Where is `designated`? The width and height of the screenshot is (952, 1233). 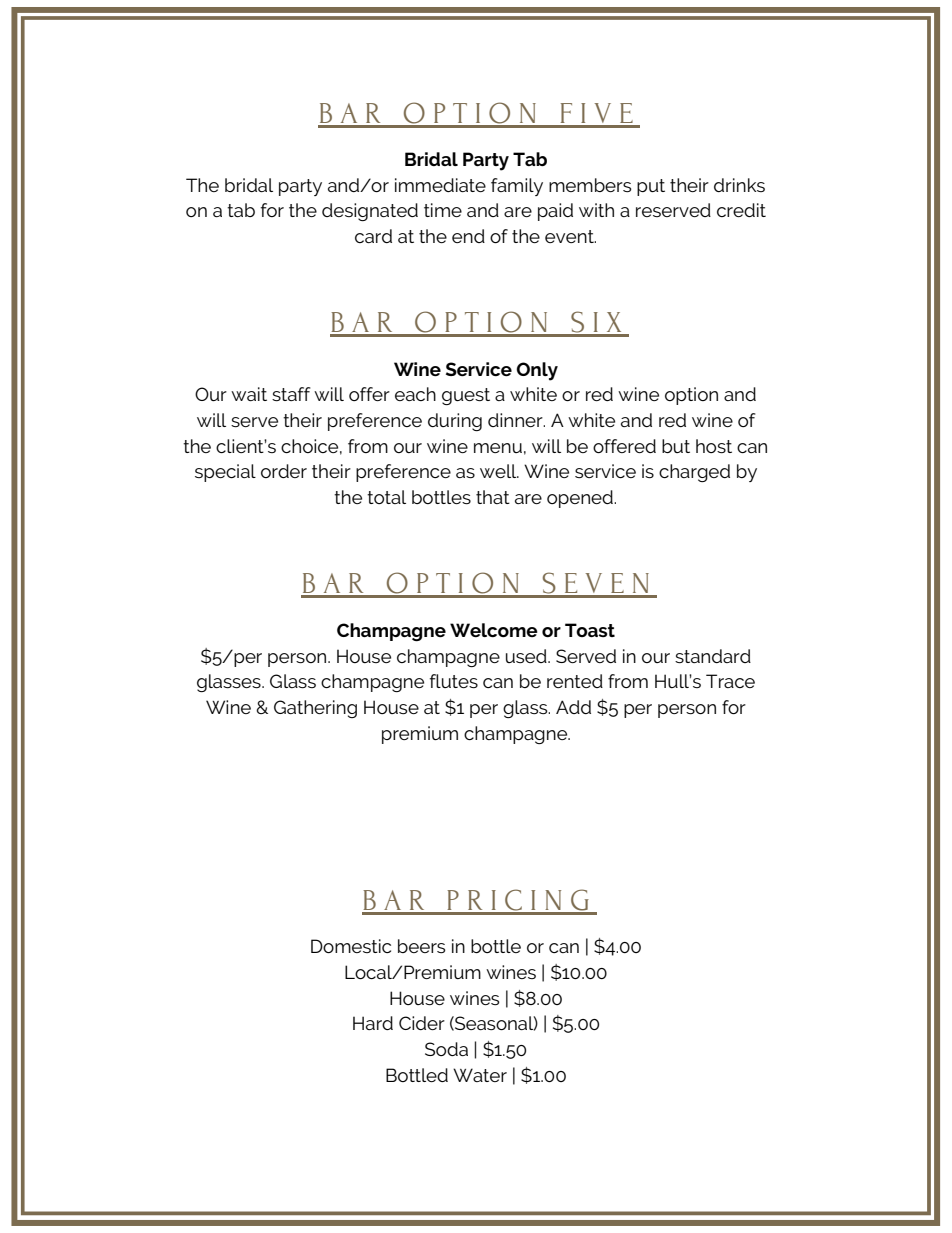
designated is located at coordinates (370, 212).
